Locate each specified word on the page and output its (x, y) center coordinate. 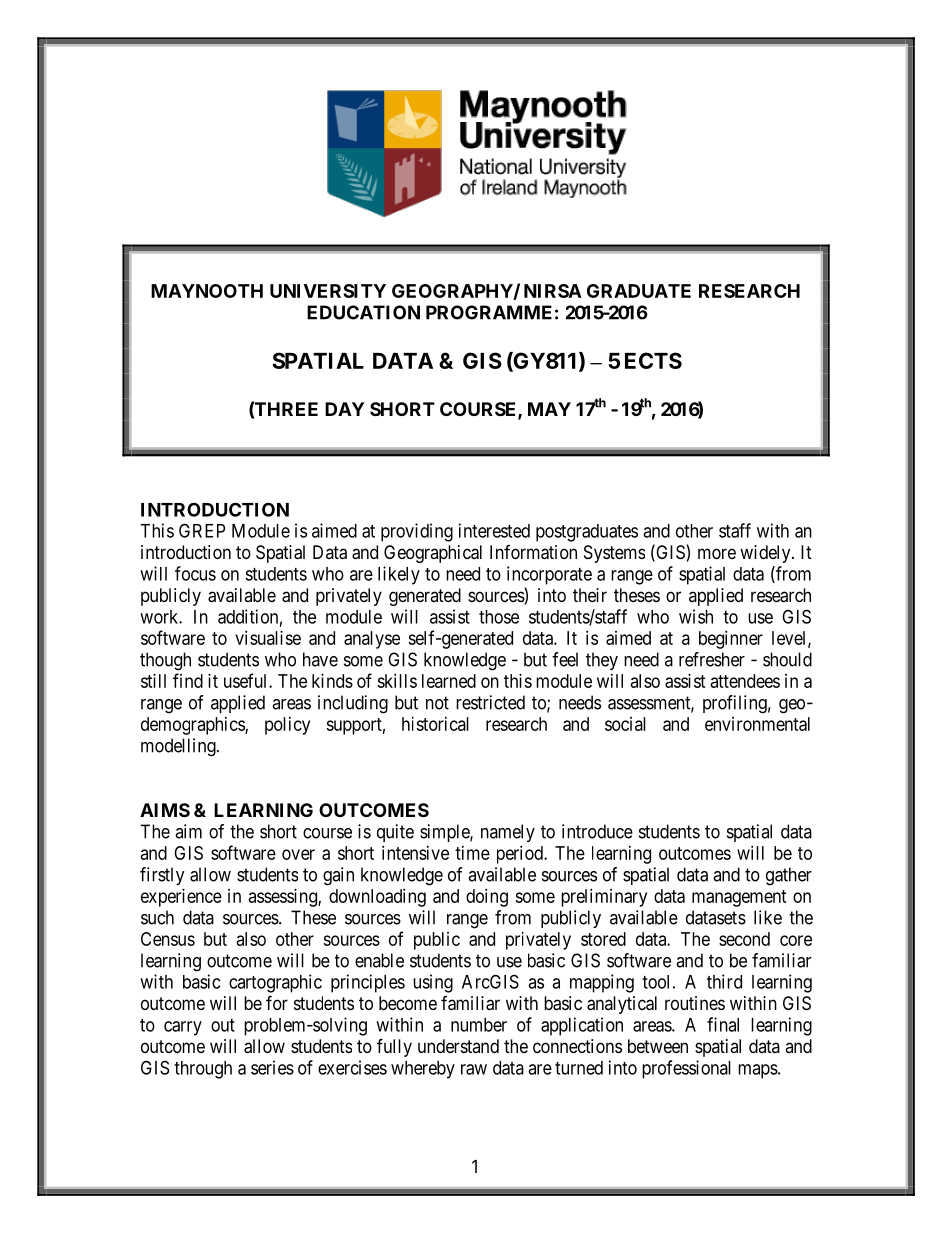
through (203, 1070)
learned (449, 681)
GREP (202, 530)
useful (247, 680)
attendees (745, 681)
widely (766, 554)
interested (494, 530)
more (717, 553)
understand (458, 1046)
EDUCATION (363, 312)
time (472, 853)
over (298, 854)
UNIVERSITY (328, 291)
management (739, 898)
